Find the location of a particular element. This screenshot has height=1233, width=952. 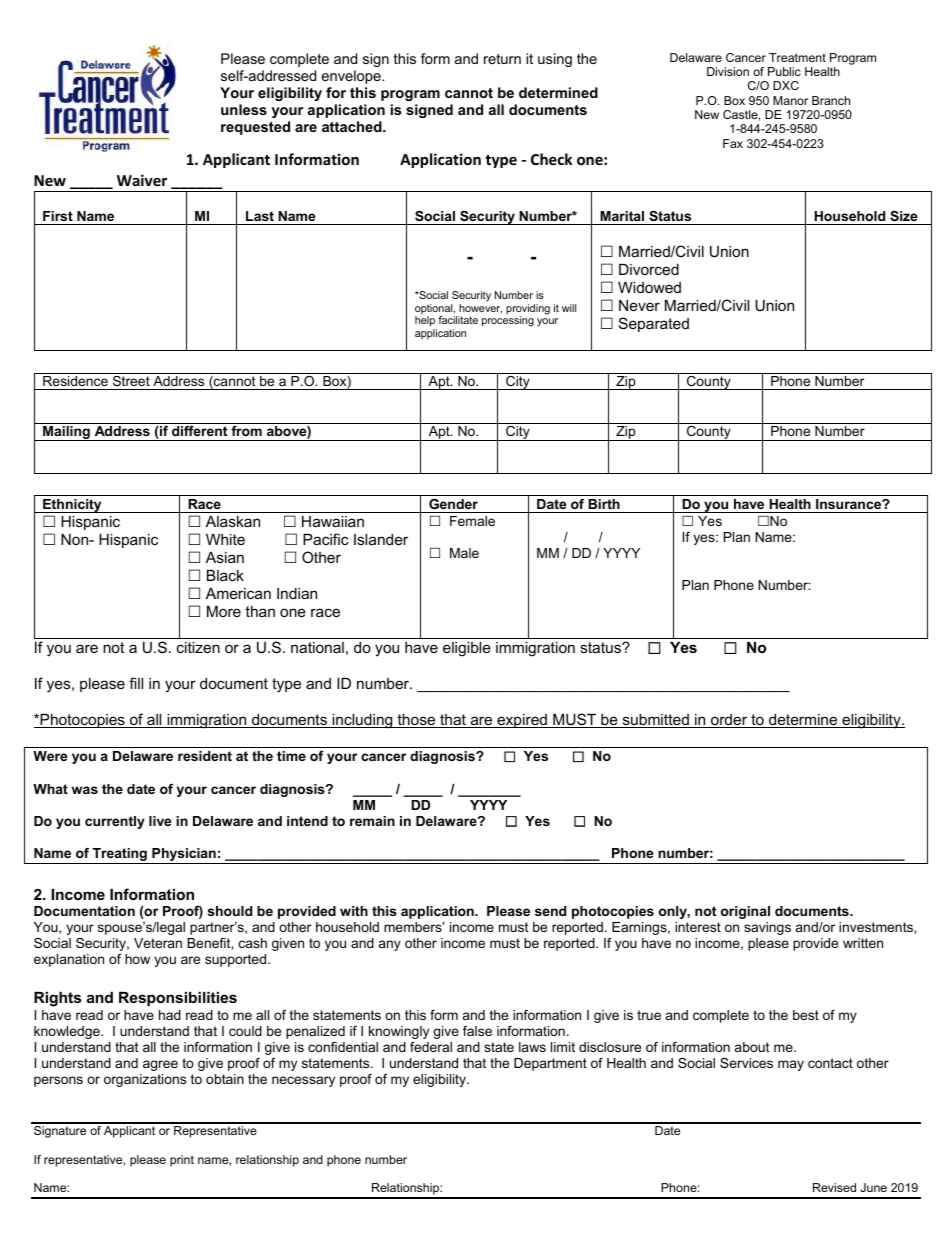

Islander is located at coordinates (381, 539).
